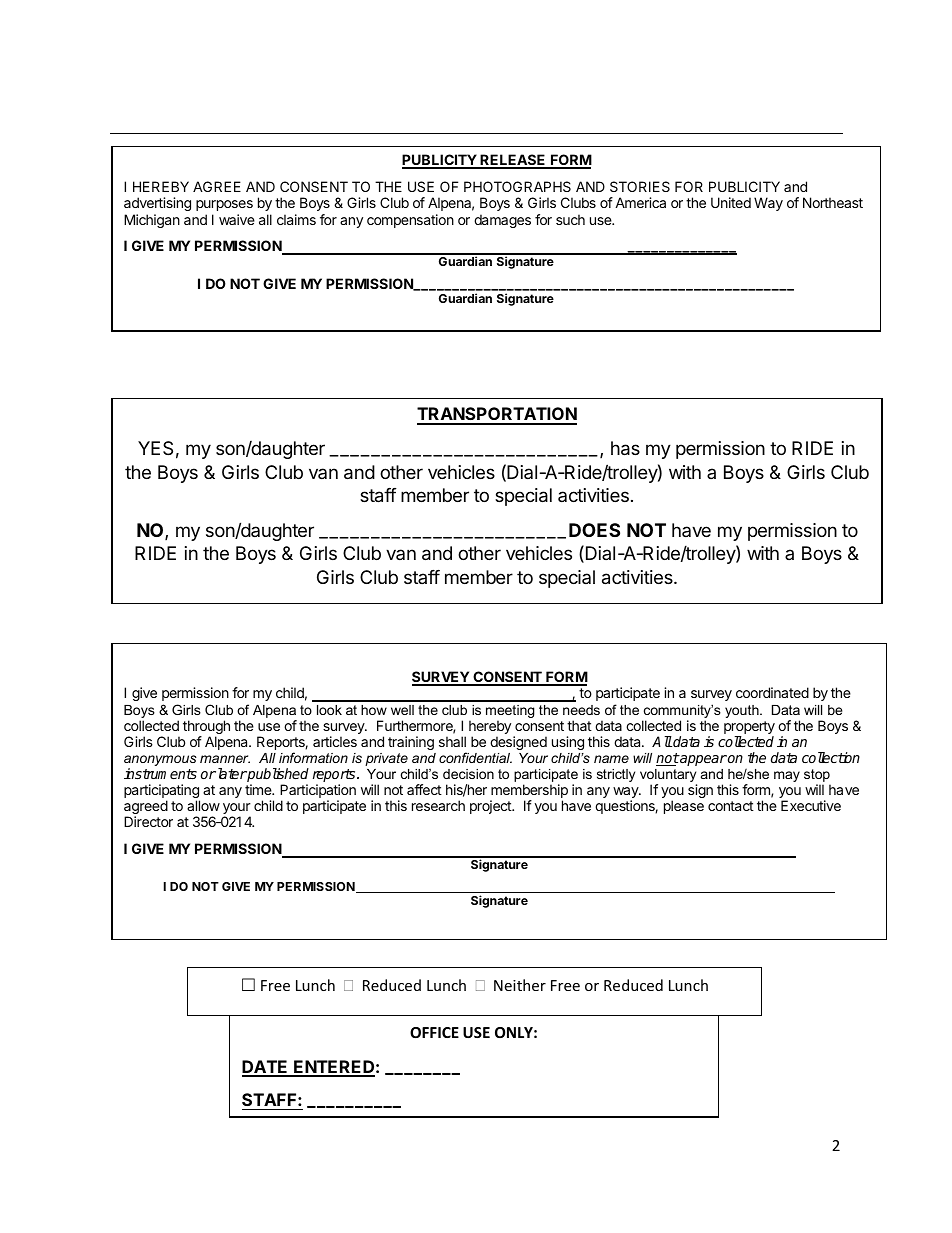 This screenshot has height=1233, width=952. I want to click on through, so click(206, 728).
